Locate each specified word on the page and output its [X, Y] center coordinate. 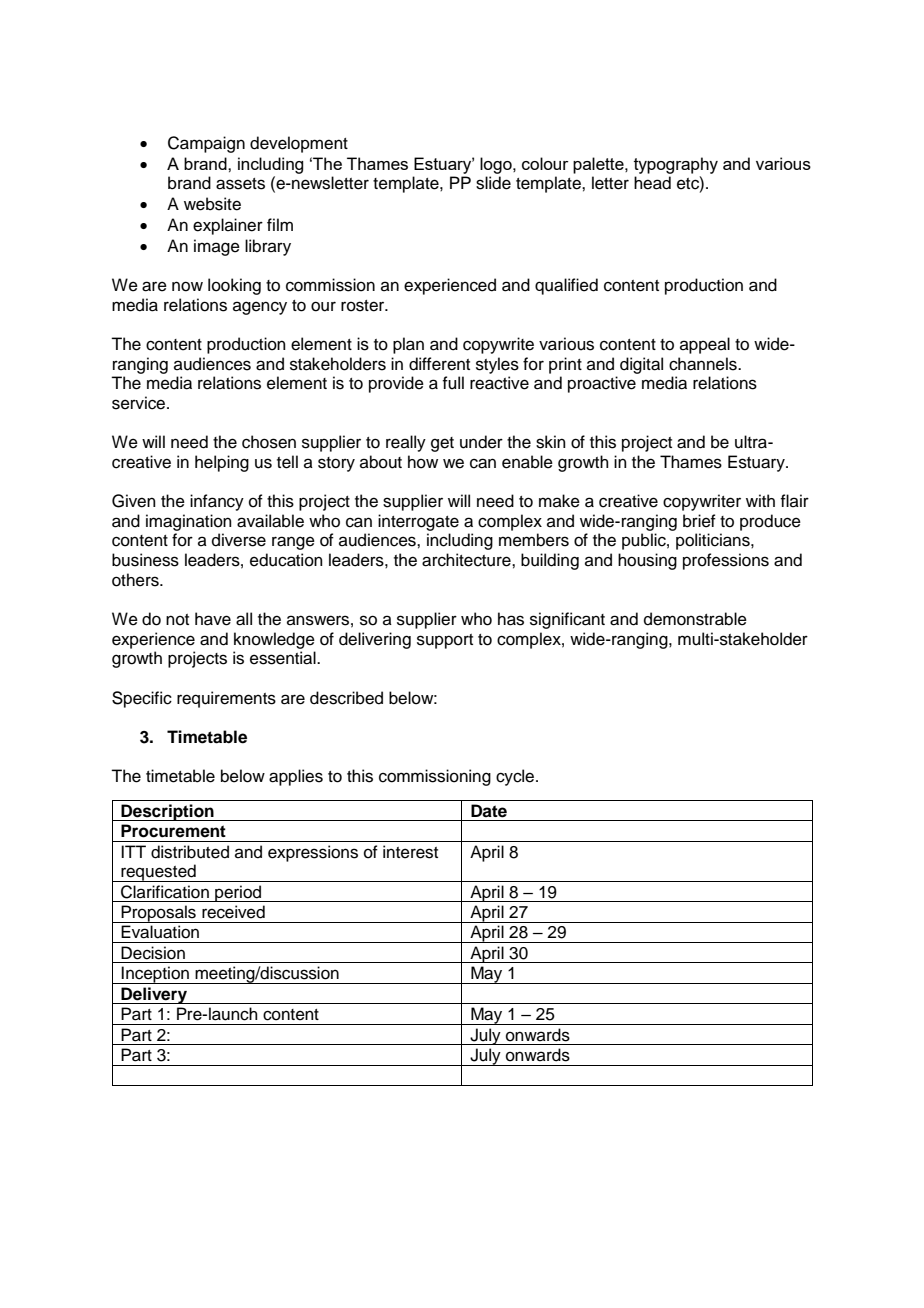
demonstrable [695, 619]
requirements [226, 699]
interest [410, 852]
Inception [155, 975]
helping [222, 463]
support [445, 641]
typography [676, 165]
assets [240, 184]
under [481, 442]
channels [704, 364]
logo [497, 165]
